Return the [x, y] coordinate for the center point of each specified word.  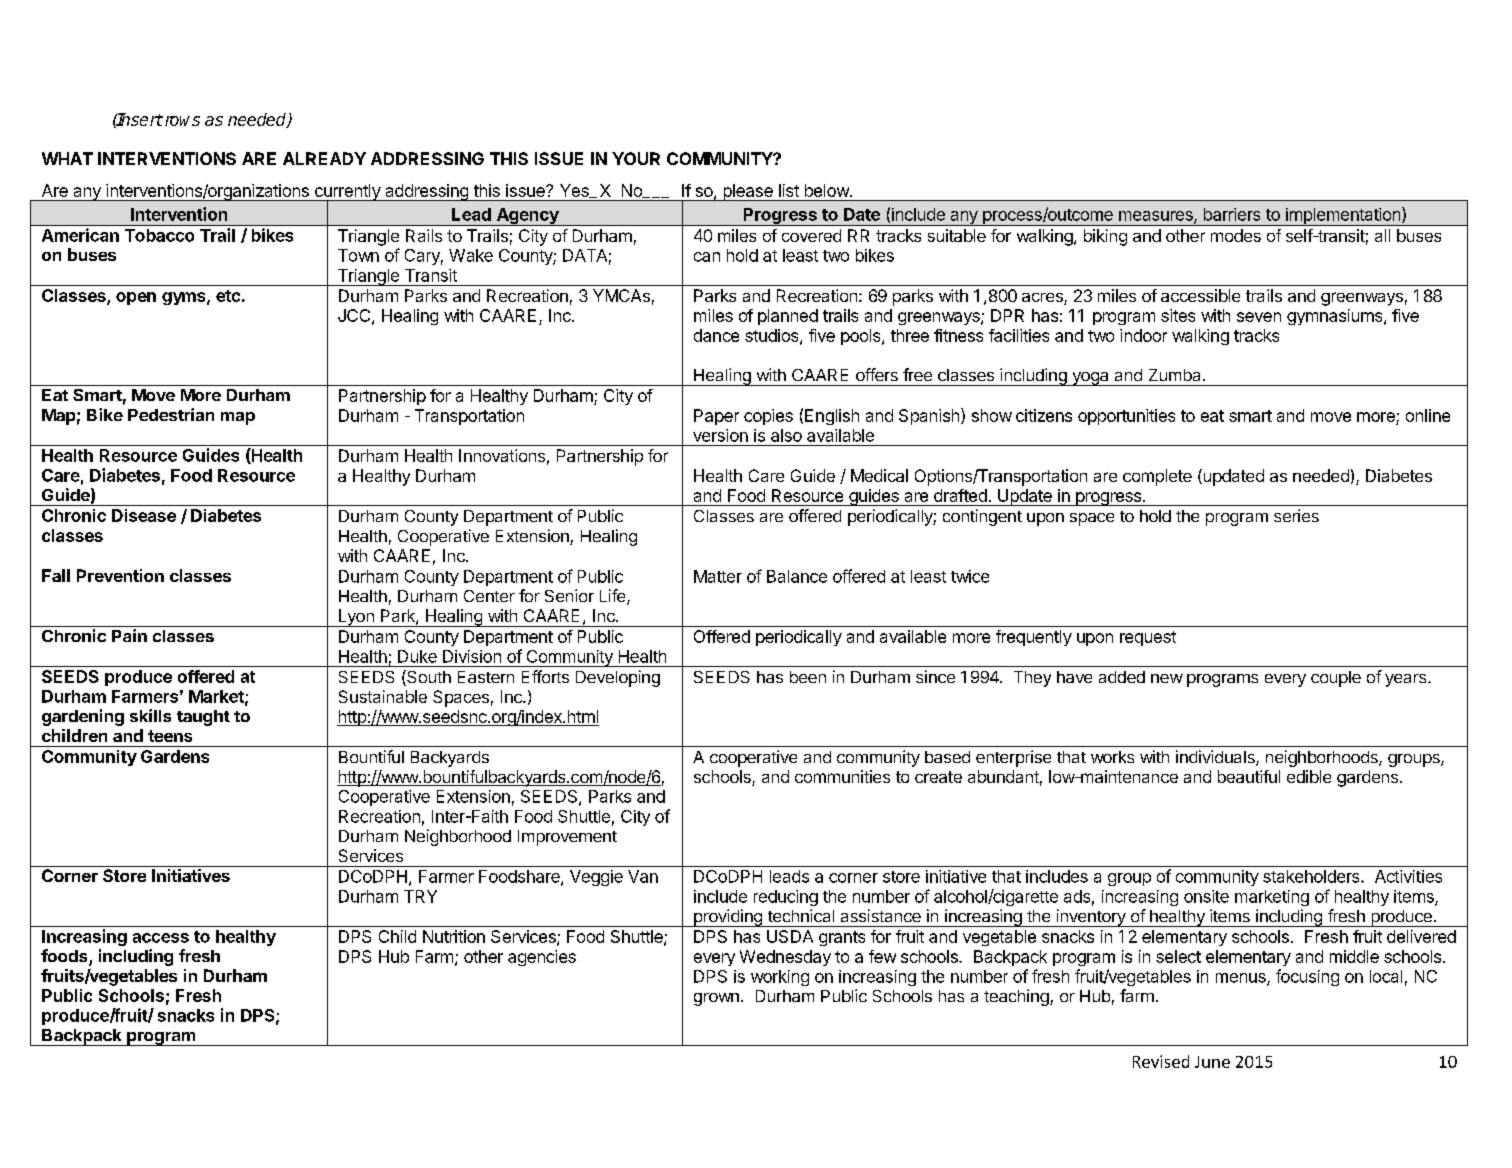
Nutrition [454, 936]
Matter [718, 576]
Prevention [120, 575]
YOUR [636, 158]
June [1212, 1062]
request [1148, 638]
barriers [1232, 214]
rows [181, 121]
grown [716, 999]
